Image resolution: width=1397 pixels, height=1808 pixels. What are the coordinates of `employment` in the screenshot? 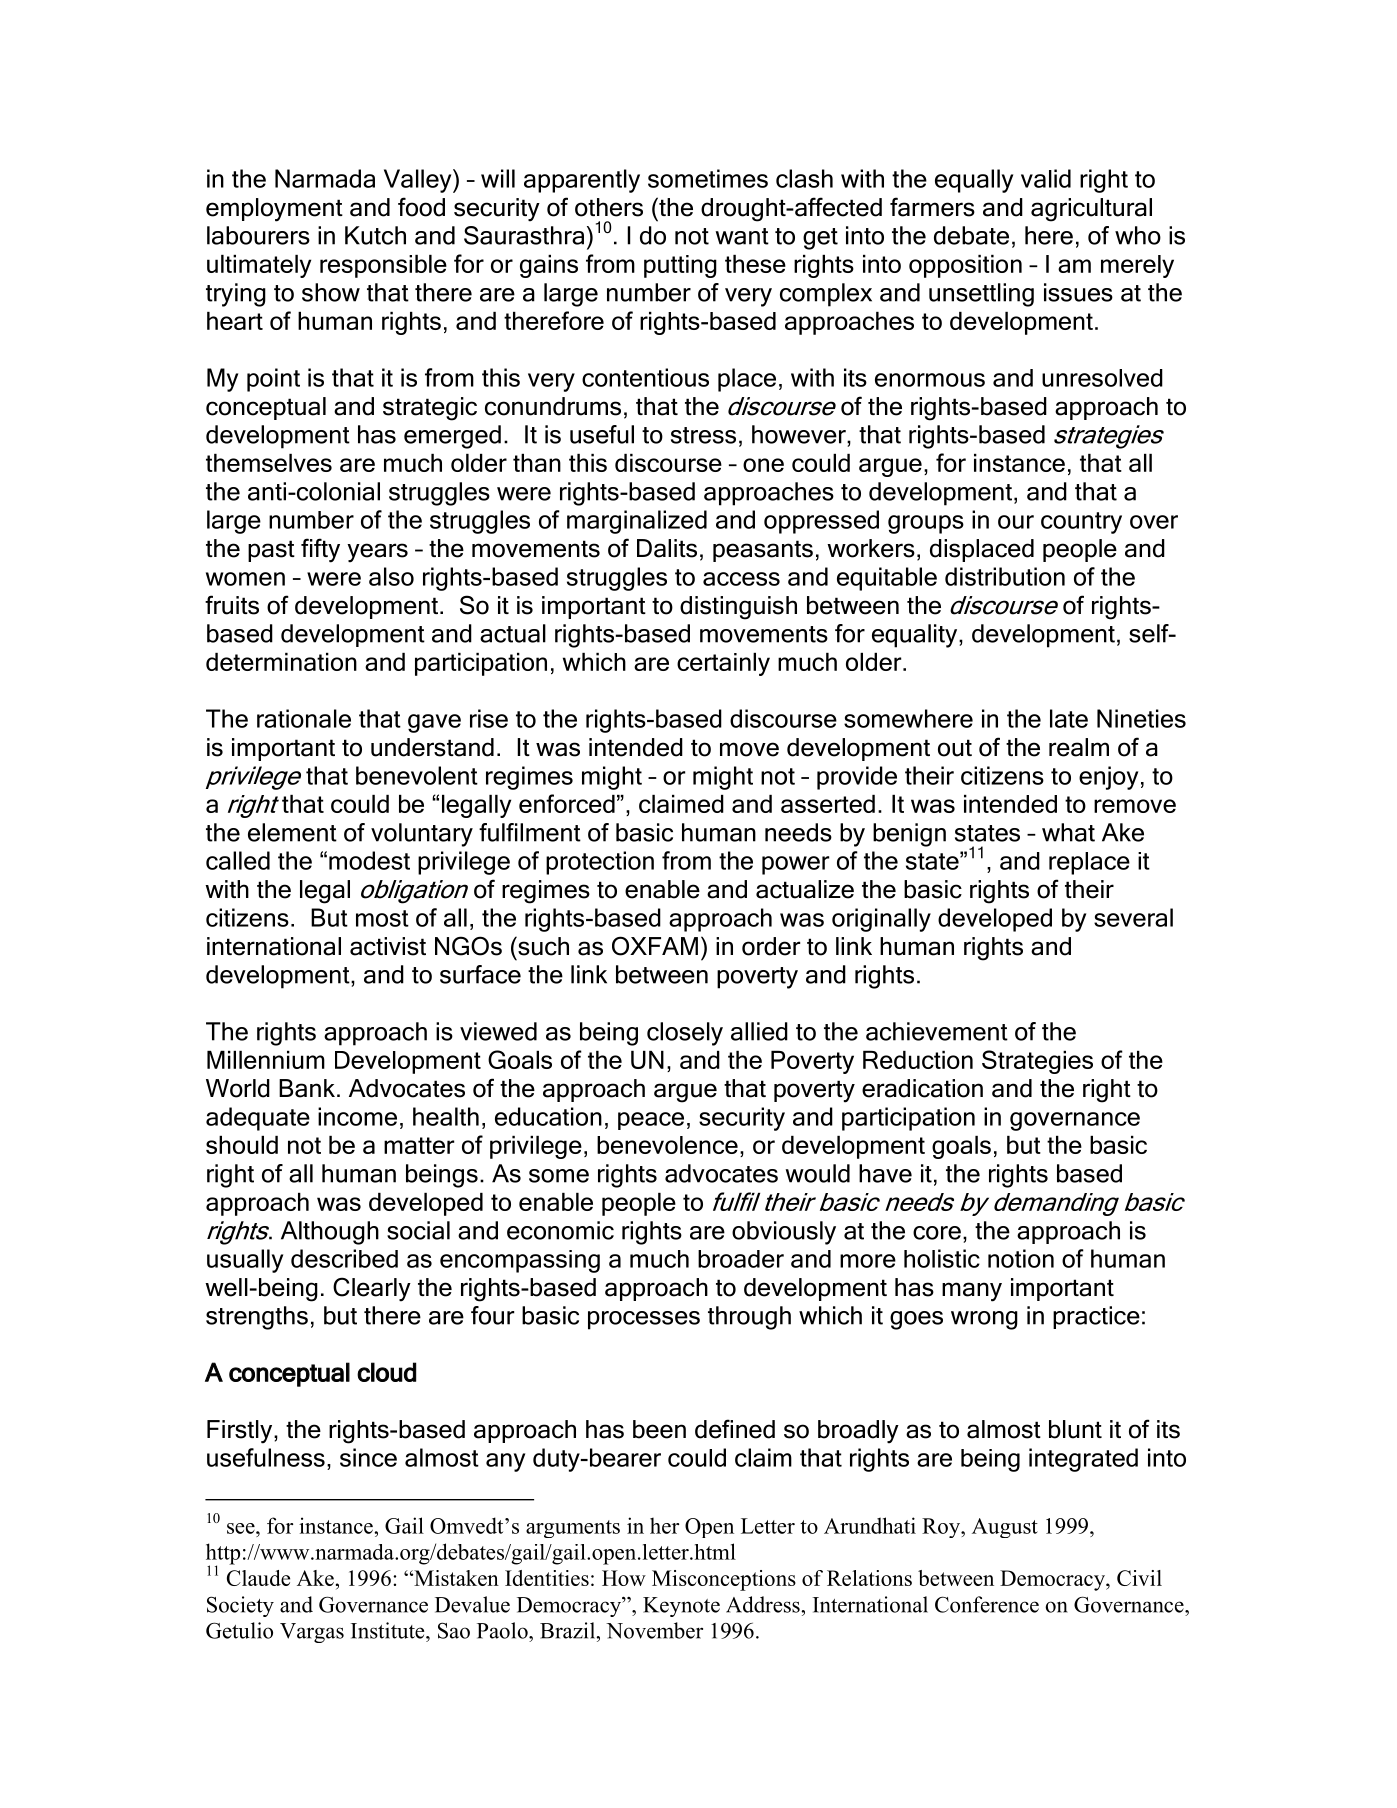 It's located at (274, 210).
